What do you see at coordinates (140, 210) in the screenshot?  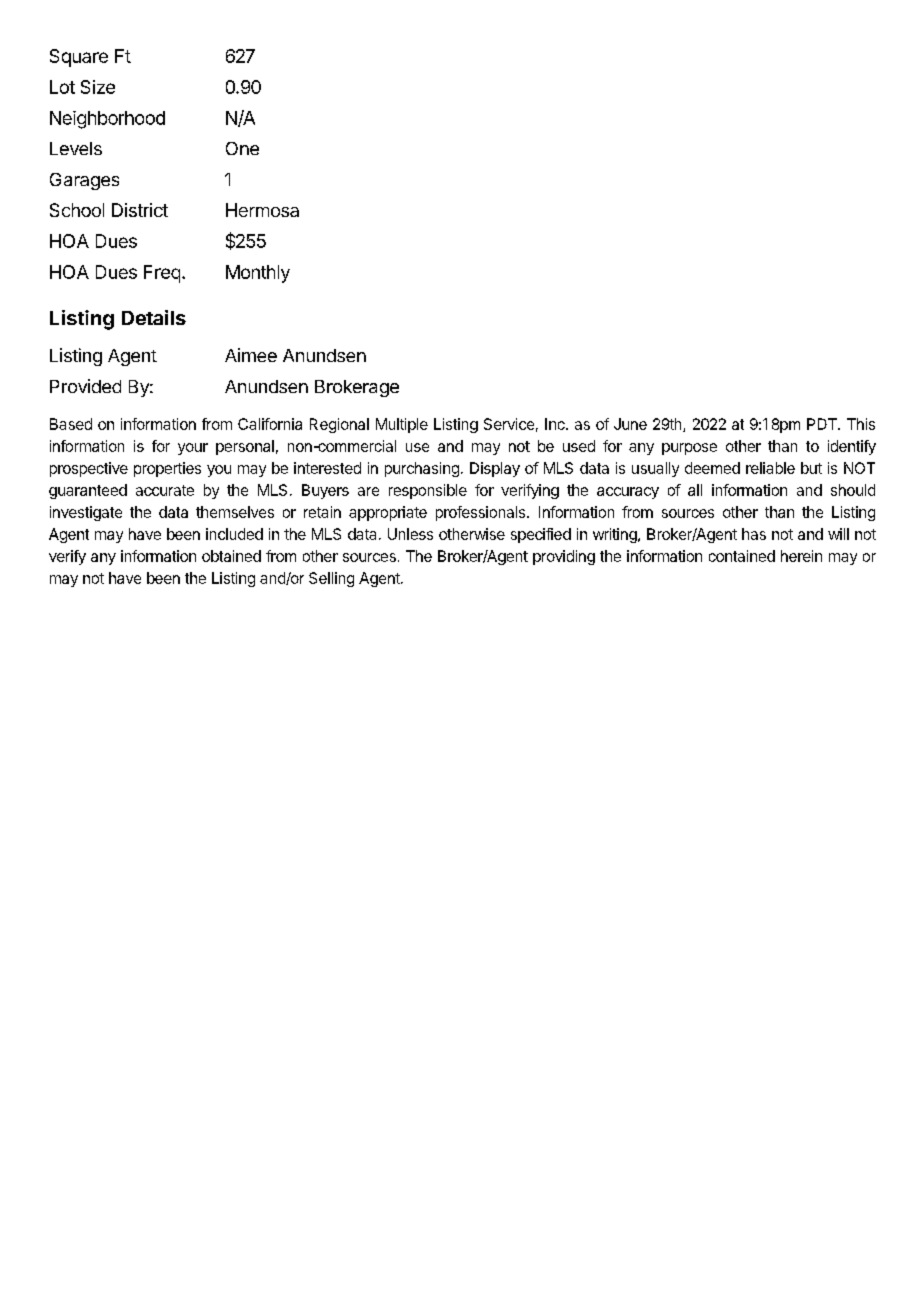 I see `District` at bounding box center [140, 210].
